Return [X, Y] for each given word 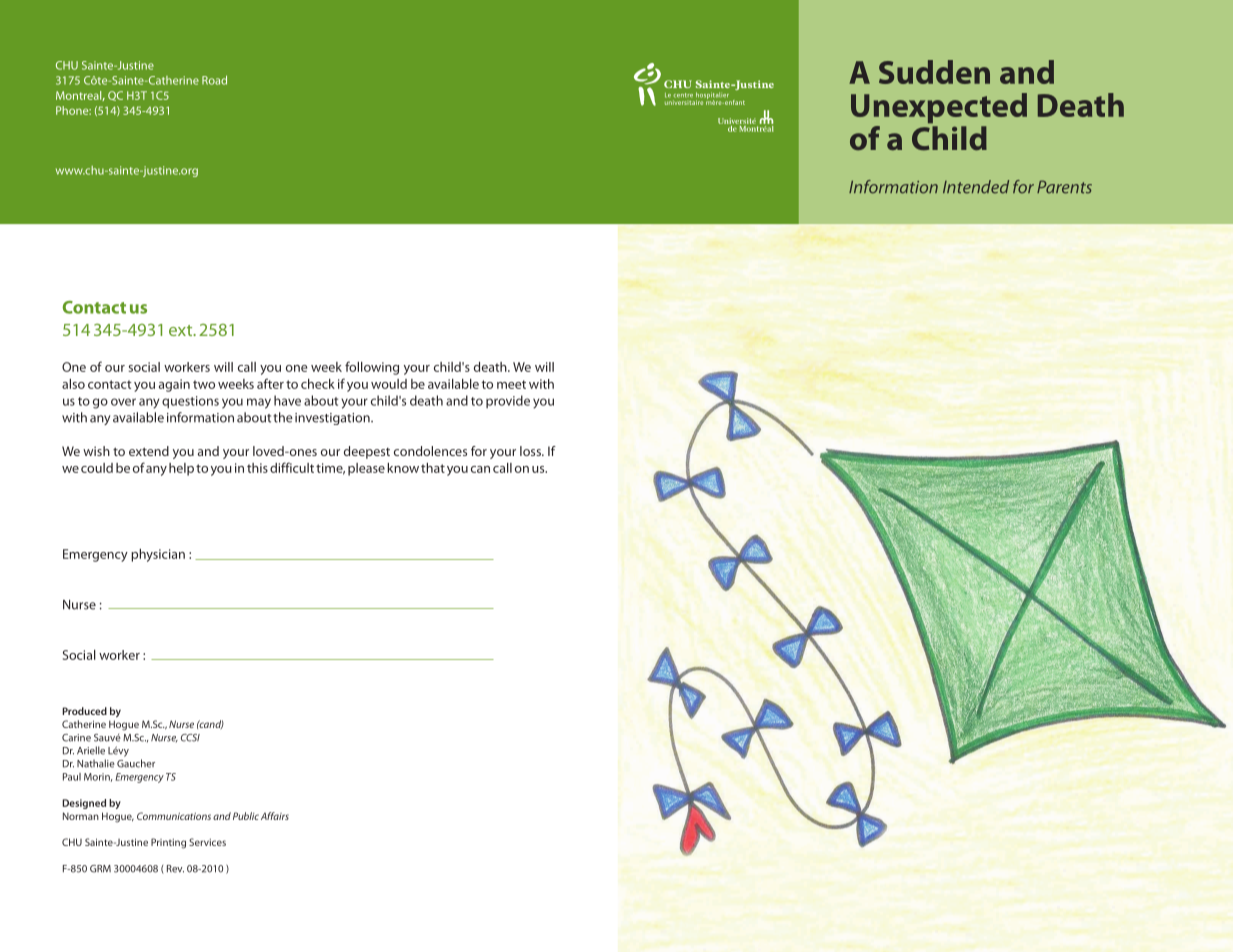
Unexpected [939, 108]
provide [508, 401]
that [433, 468]
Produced [84, 711]
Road [214, 80]
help [181, 469]
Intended [976, 187]
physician [158, 555]
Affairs [275, 816]
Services [207, 842]
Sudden [934, 72]
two [204, 384]
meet [511, 384]
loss [531, 451]
